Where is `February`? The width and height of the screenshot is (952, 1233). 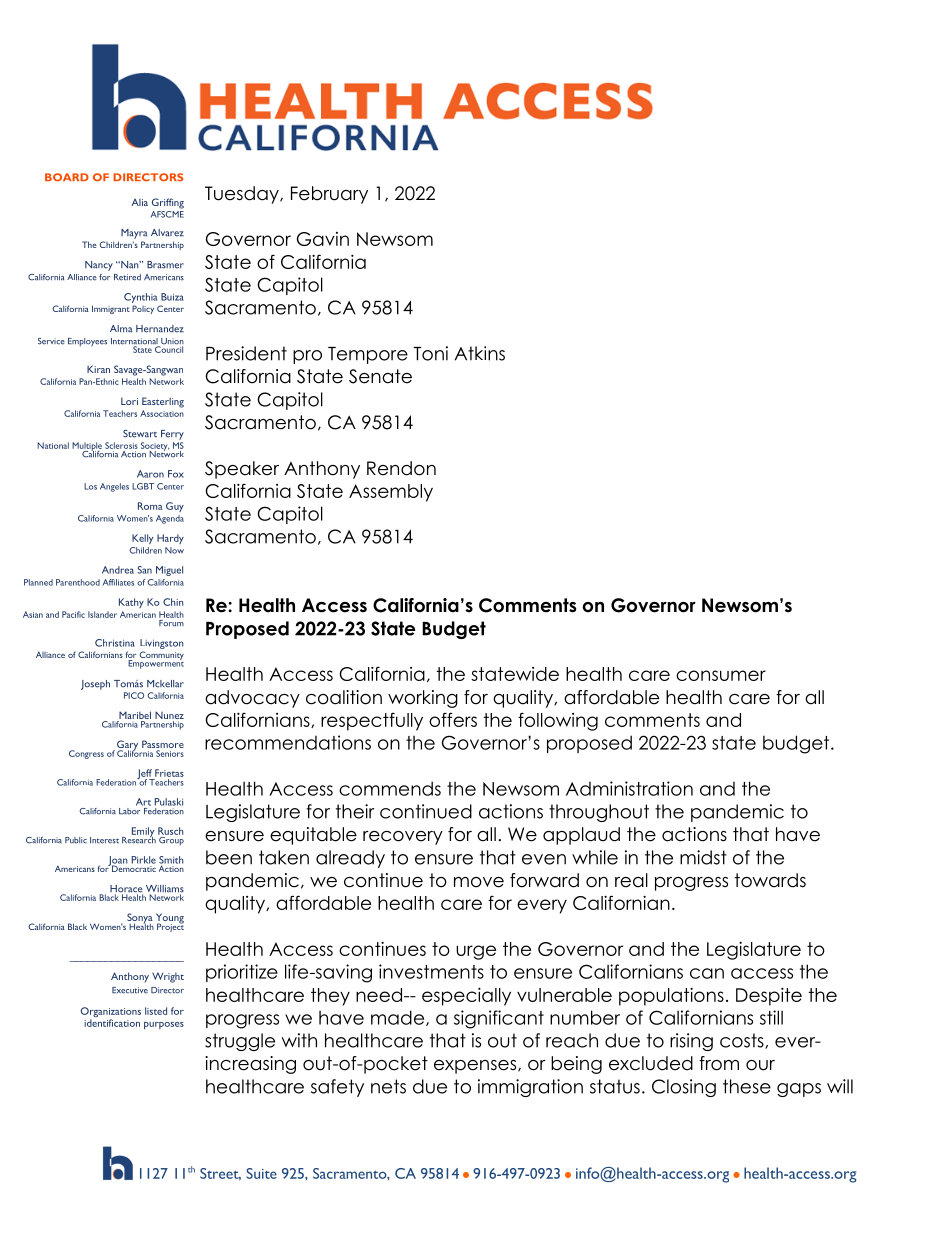
February is located at coordinates (329, 195).
